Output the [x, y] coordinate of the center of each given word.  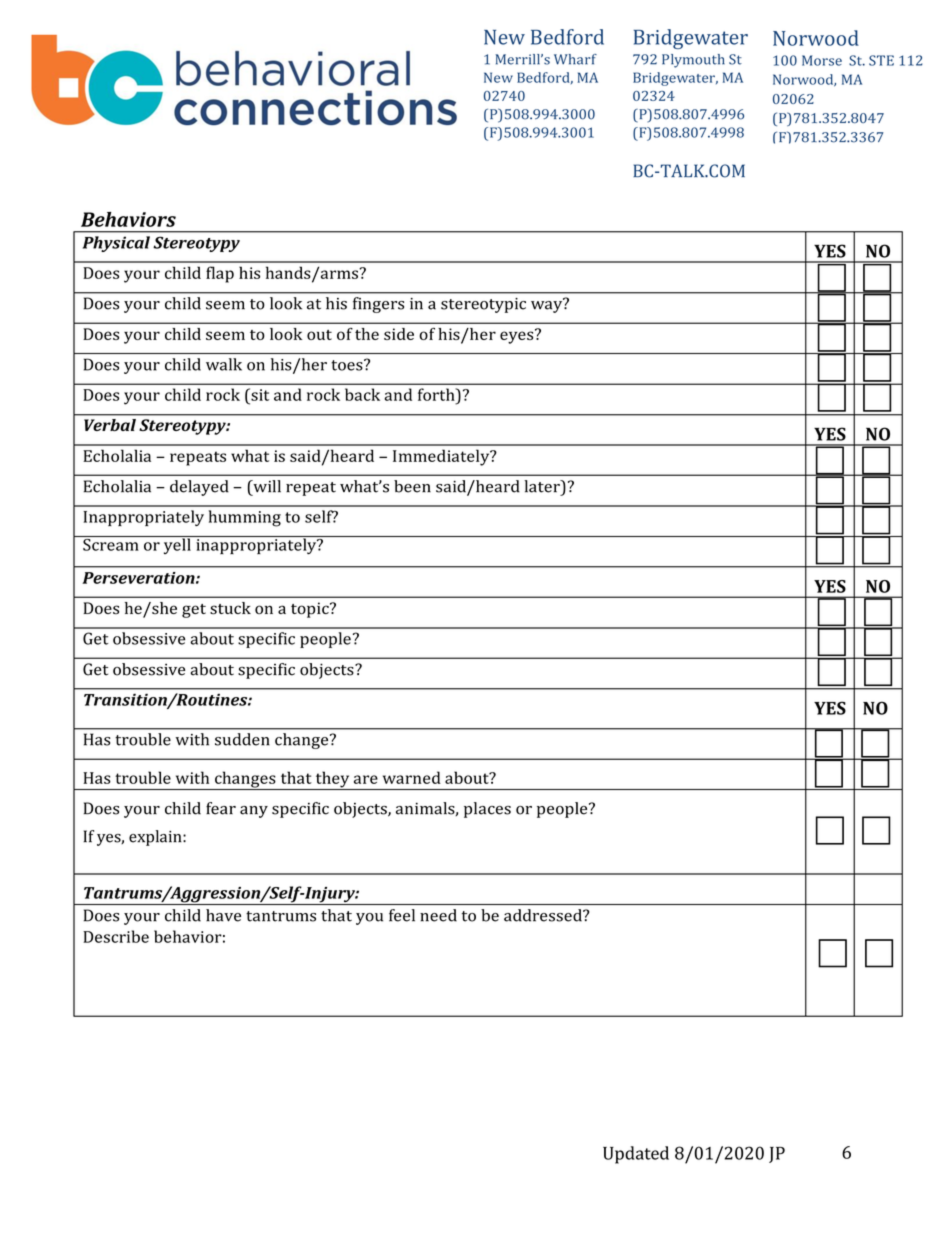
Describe [116, 936]
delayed [199, 488]
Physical [116, 244]
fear [221, 808]
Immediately [442, 457]
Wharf [575, 59]
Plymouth [693, 61]
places [487, 810]
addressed [544, 915]
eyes [518, 336]
